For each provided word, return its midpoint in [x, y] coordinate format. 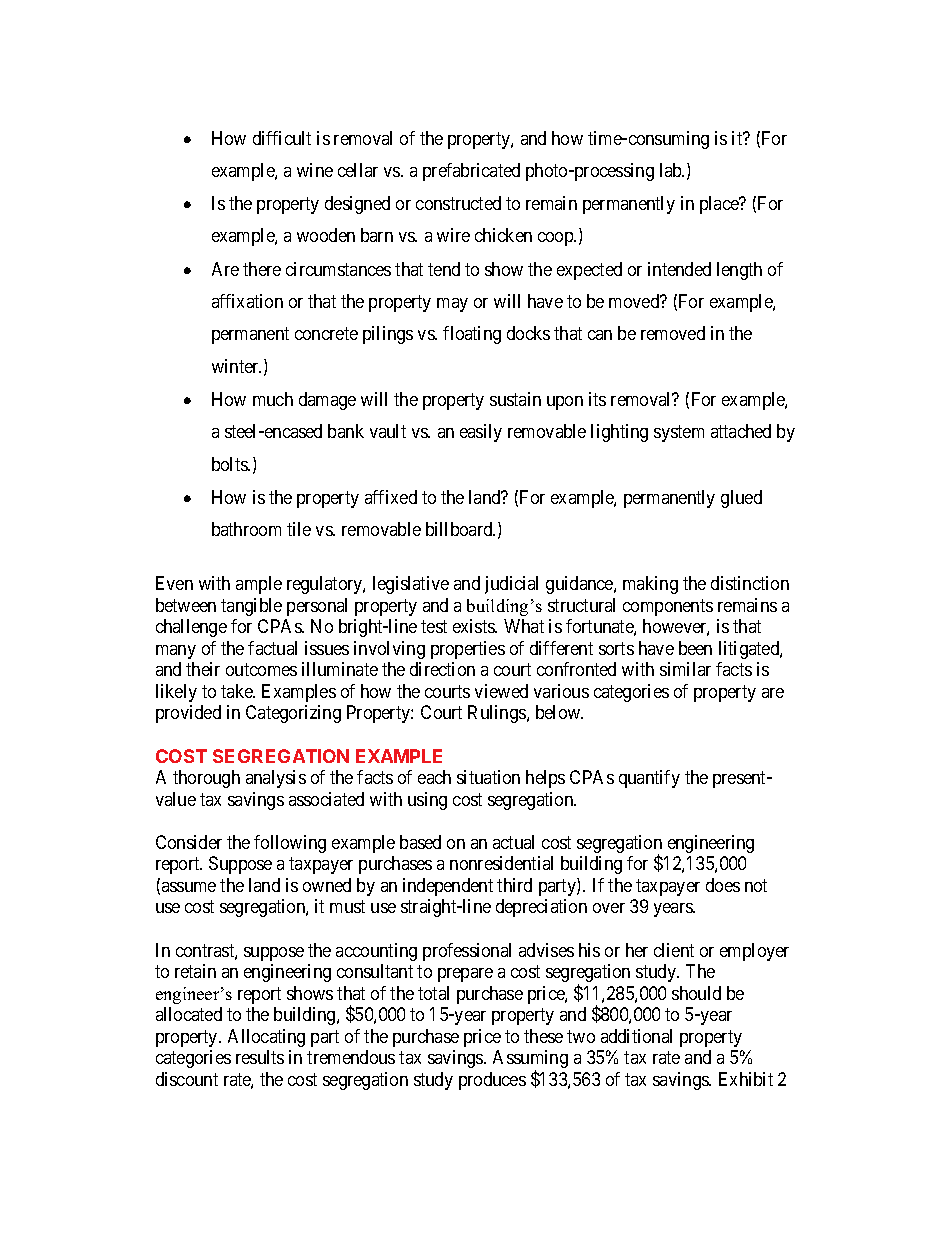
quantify [649, 779]
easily [481, 433]
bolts [230, 464]
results [260, 1057]
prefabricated [471, 172]
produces [492, 1081]
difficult [282, 138]
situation [488, 777]
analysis [276, 779]
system [679, 434]
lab [672, 170]
